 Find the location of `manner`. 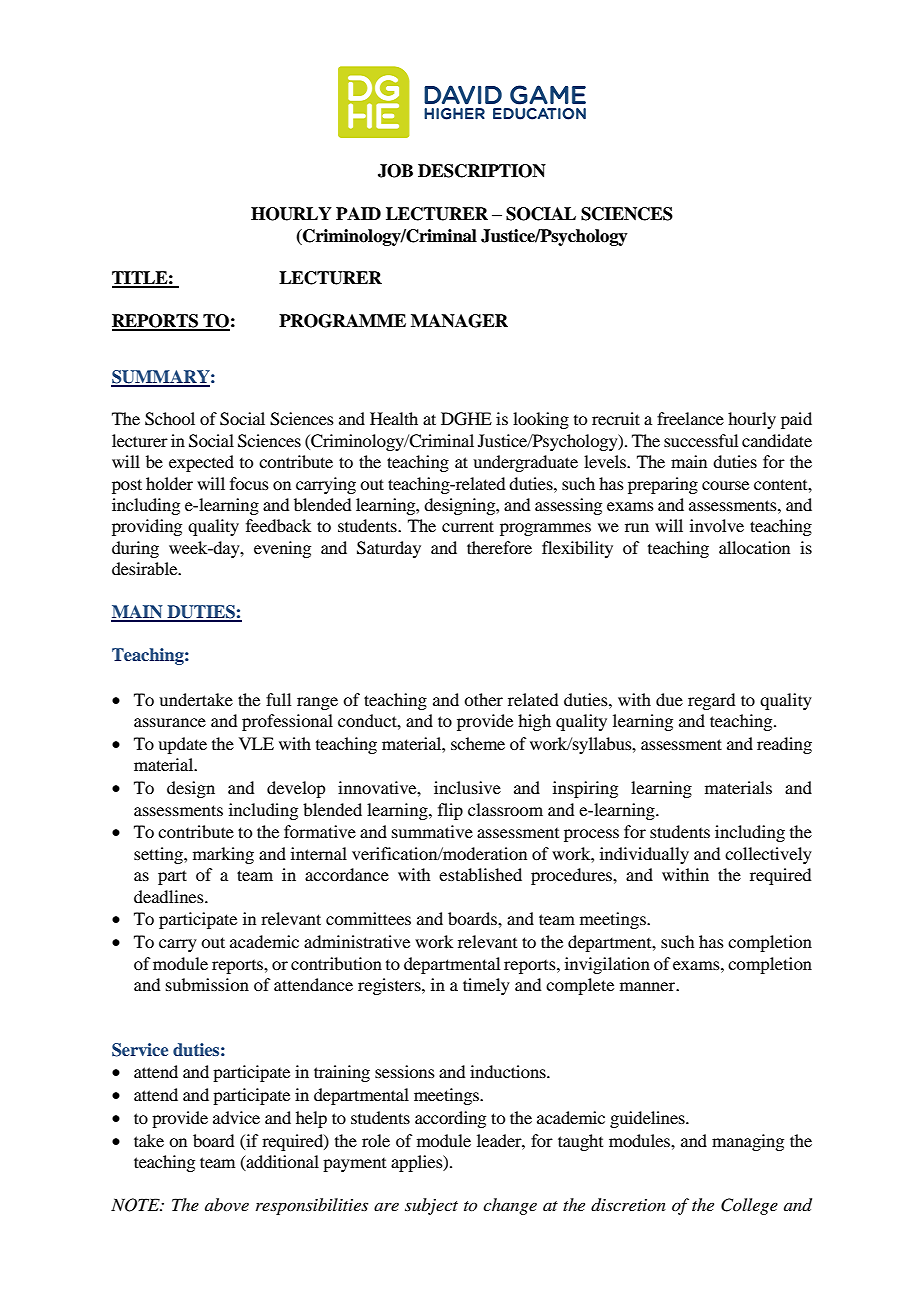

manner is located at coordinates (649, 986).
